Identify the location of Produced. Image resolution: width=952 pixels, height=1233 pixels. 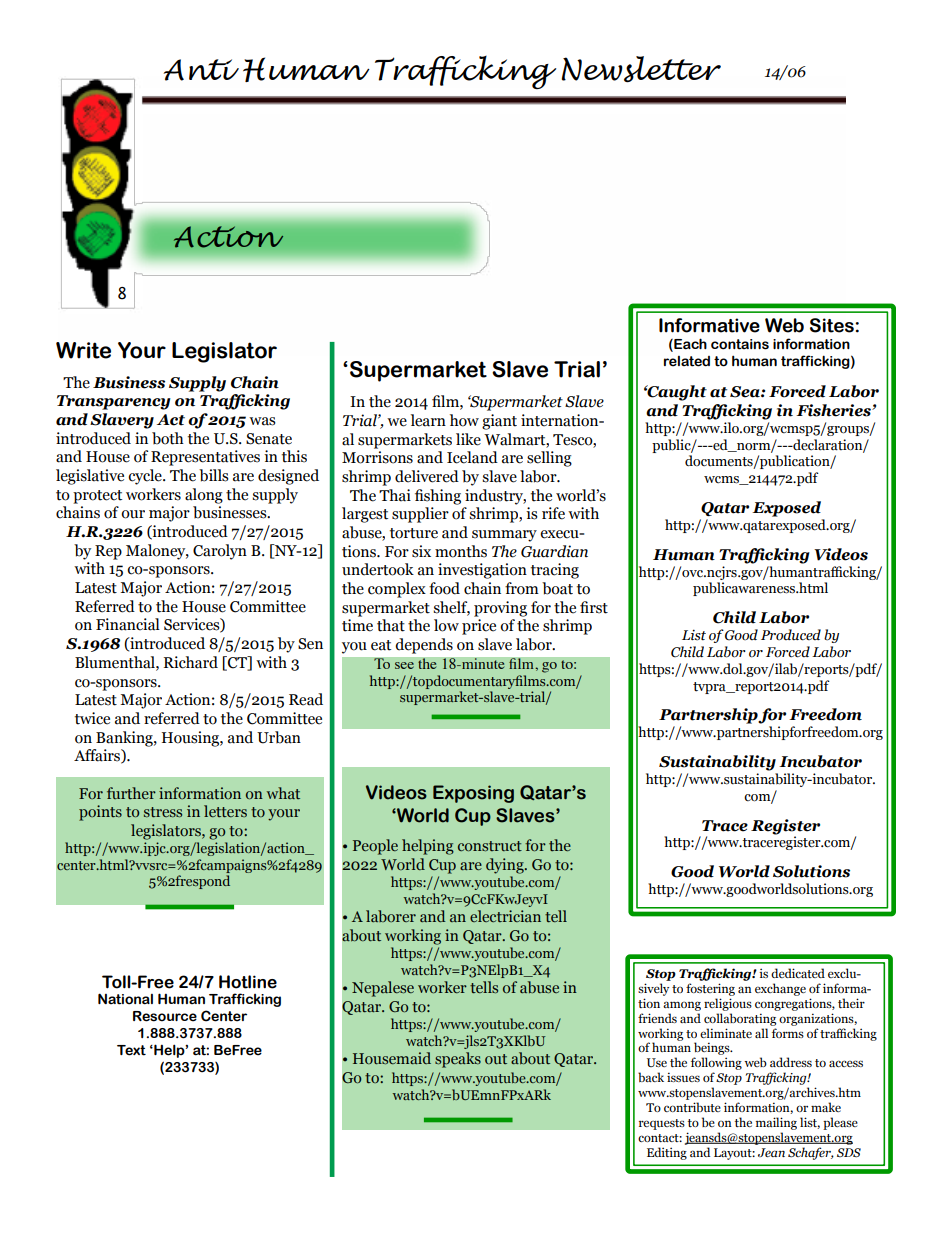
(791, 635).
